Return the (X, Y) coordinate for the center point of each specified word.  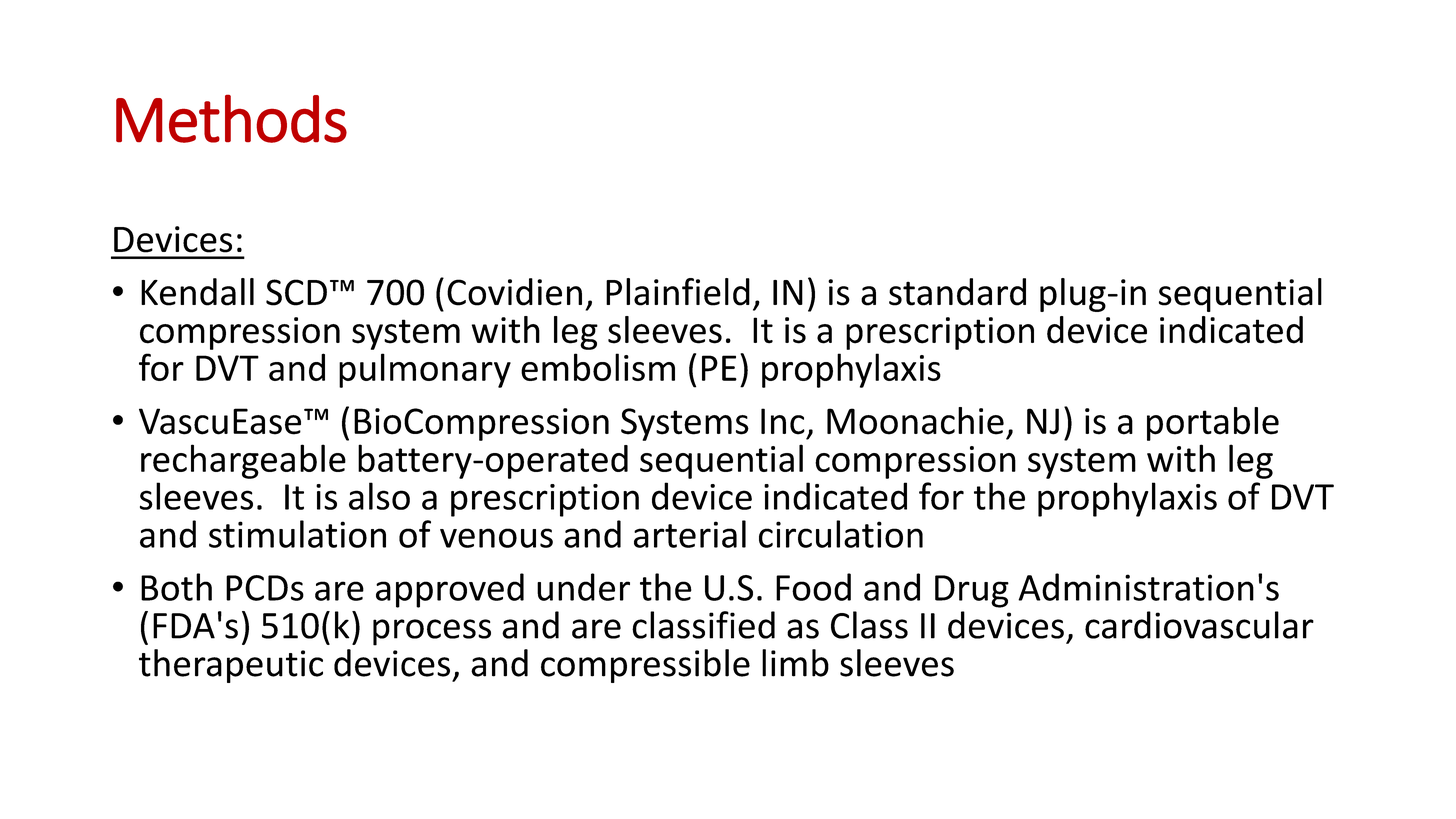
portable (1213, 424)
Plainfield (678, 292)
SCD (296, 292)
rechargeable (243, 461)
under (583, 587)
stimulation (297, 534)
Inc (783, 421)
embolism (598, 367)
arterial (690, 534)
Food (813, 587)
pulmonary (425, 370)
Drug (972, 591)
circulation (841, 534)
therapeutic (231, 666)
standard (957, 292)
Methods (231, 118)
